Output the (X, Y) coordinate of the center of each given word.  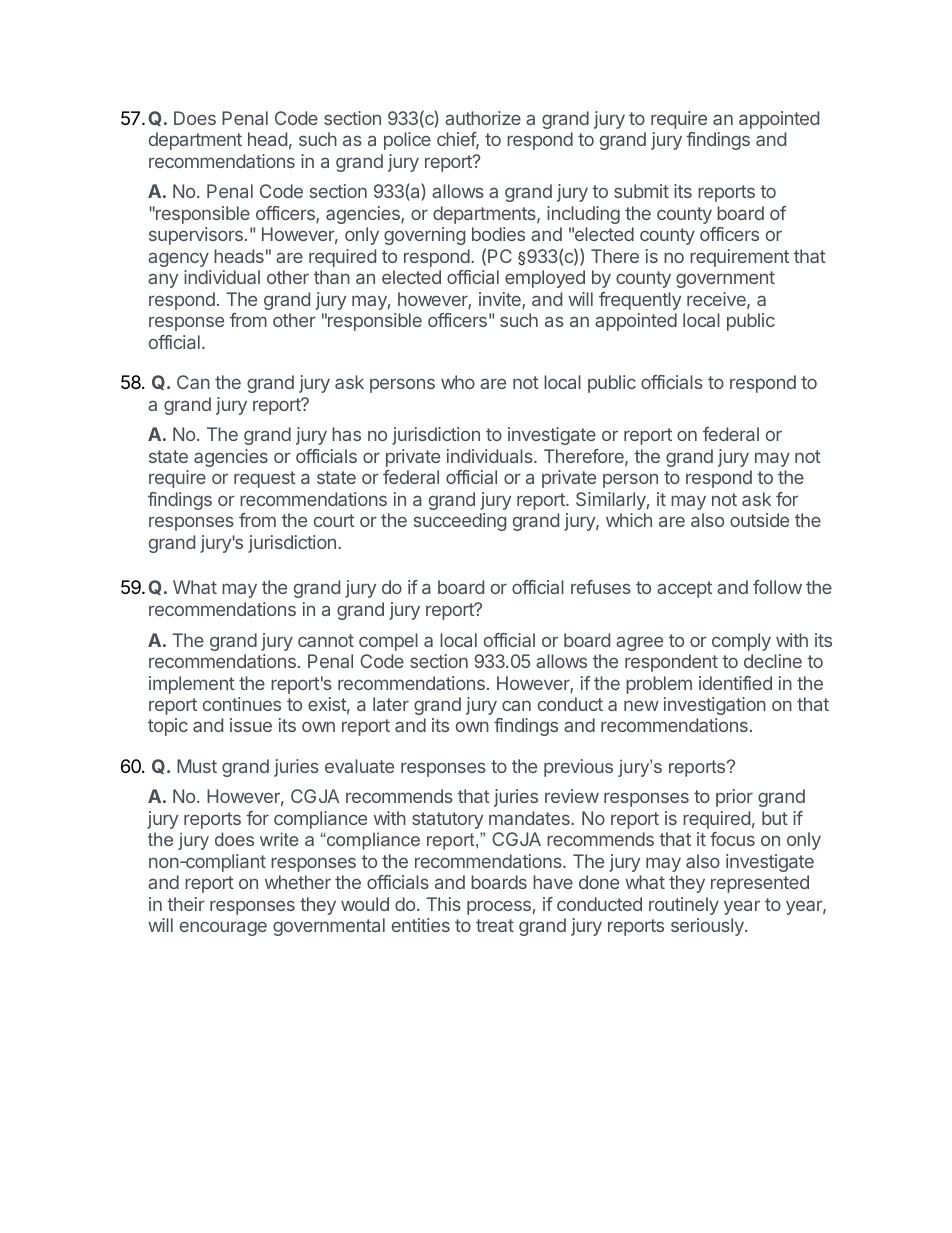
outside (759, 520)
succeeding (460, 522)
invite (501, 300)
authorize (483, 118)
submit (641, 191)
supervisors (196, 236)
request (265, 479)
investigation (715, 706)
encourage (223, 928)
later (391, 704)
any (163, 280)
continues (242, 704)
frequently (640, 301)
